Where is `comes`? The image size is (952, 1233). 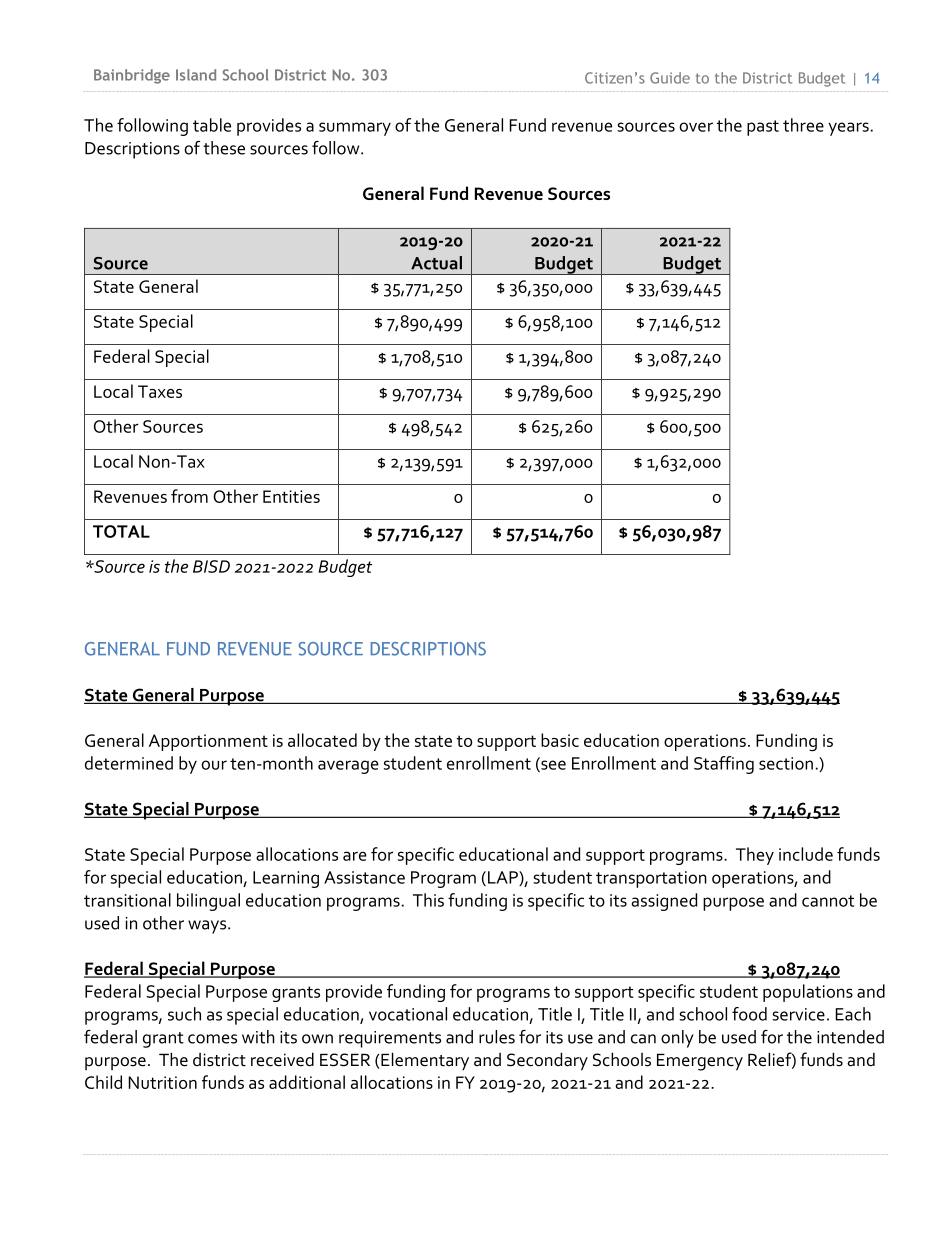 comes is located at coordinates (212, 1039).
